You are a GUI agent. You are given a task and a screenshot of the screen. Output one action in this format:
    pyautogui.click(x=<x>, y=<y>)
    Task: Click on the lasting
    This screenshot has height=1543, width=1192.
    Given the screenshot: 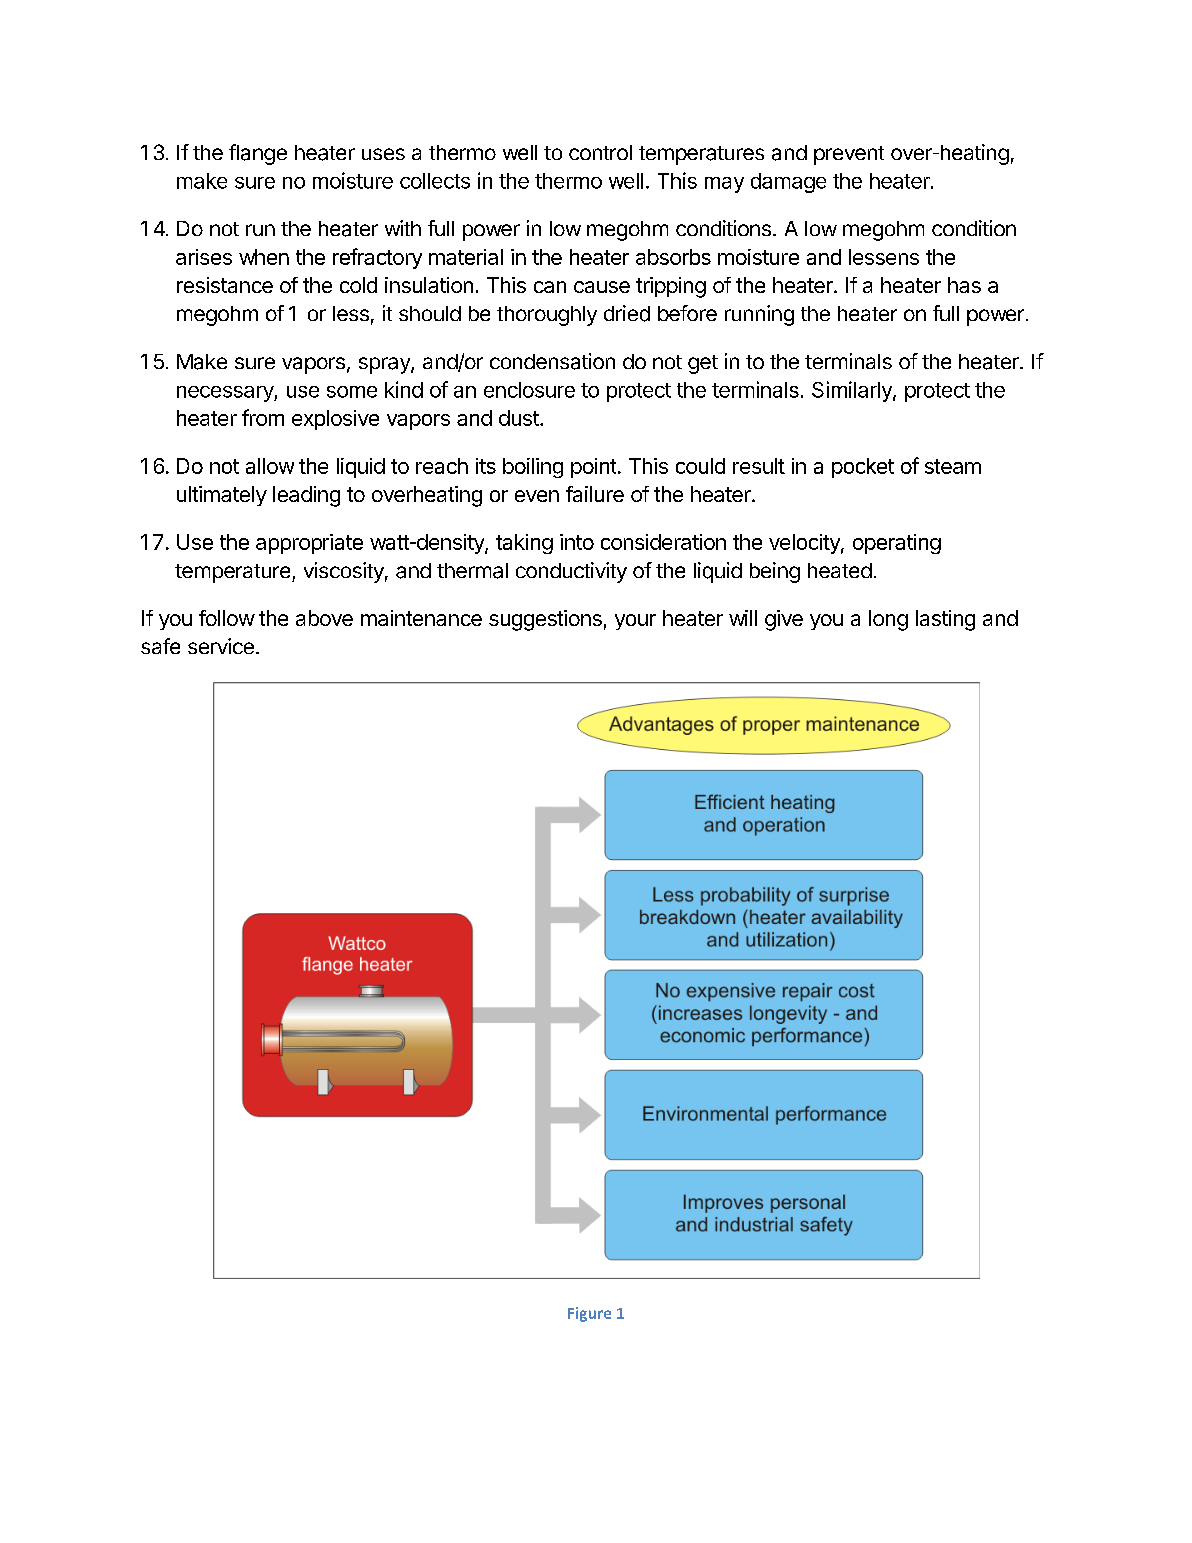 What is the action you would take?
    pyautogui.click(x=945, y=620)
